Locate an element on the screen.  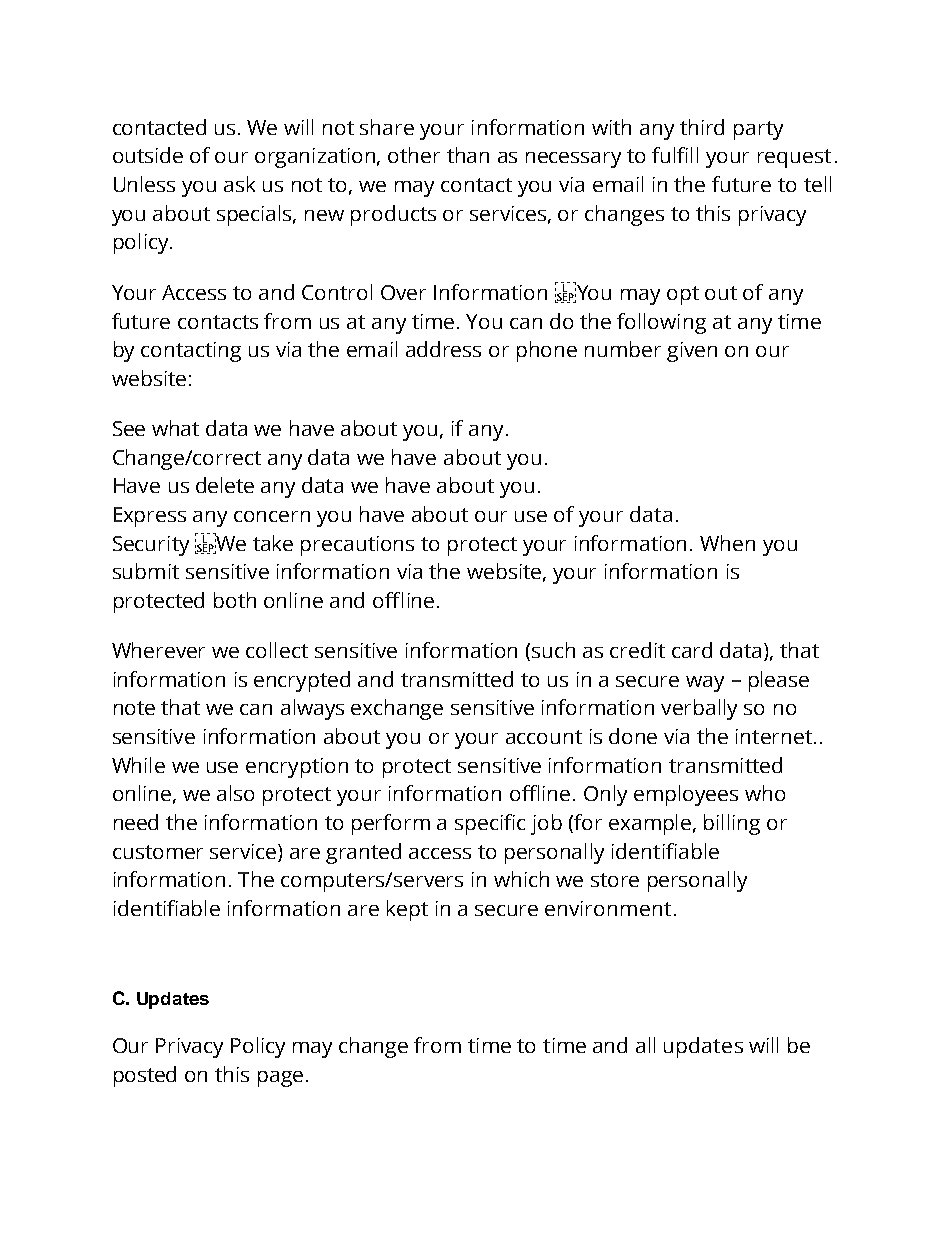
also is located at coordinates (235, 793).
